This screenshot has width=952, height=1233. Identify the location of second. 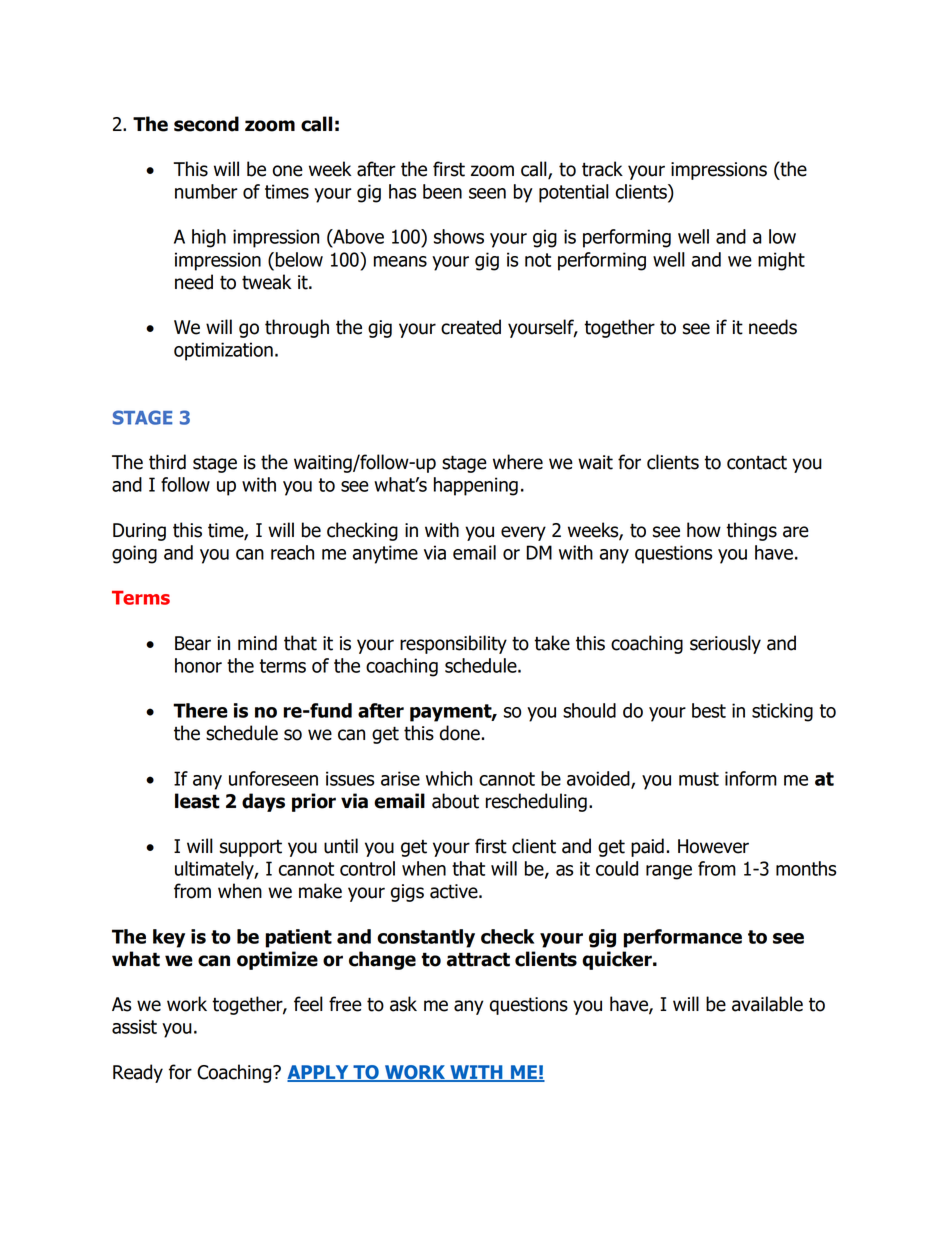
(206, 124).
